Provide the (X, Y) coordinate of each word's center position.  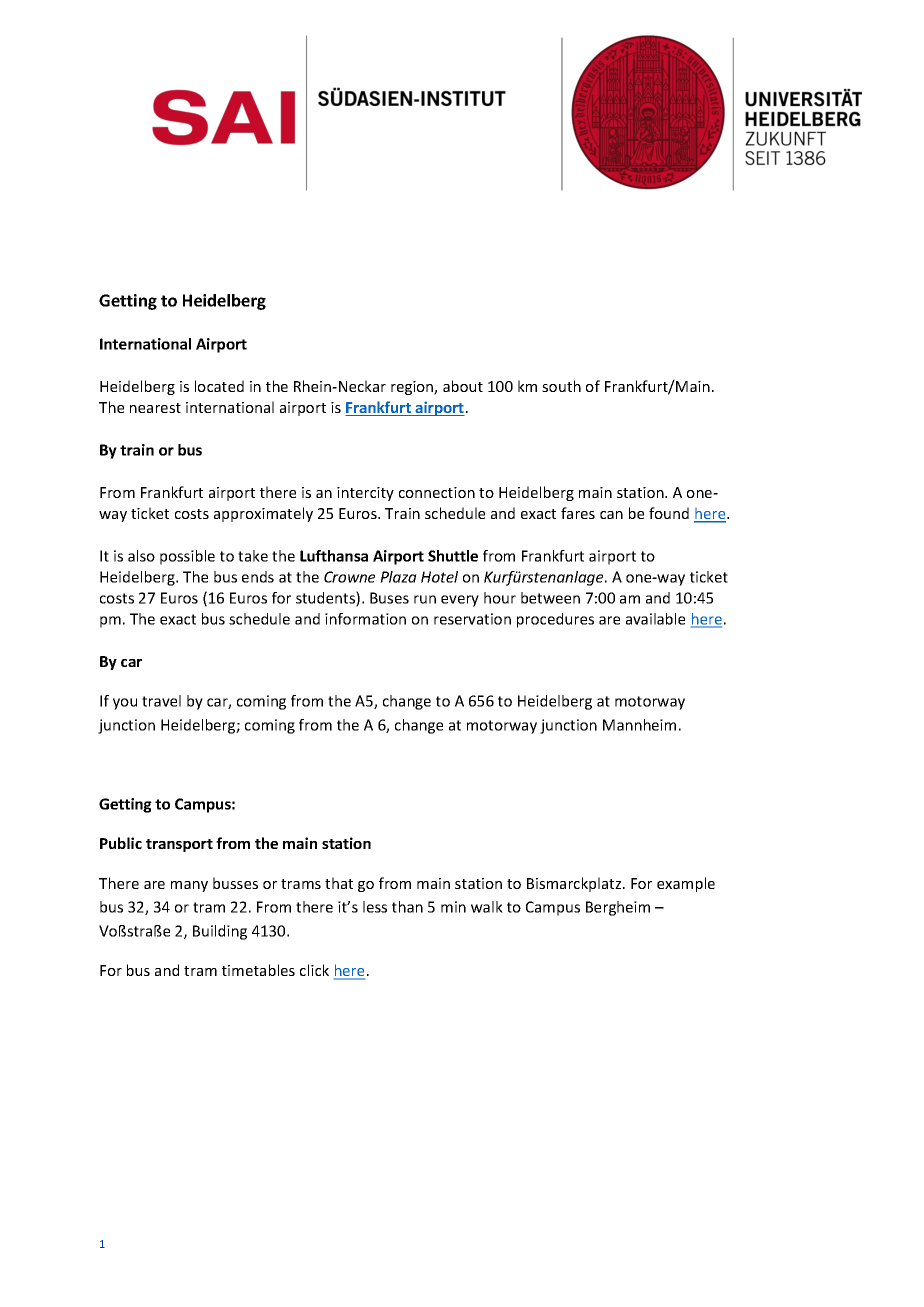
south (561, 386)
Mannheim (639, 725)
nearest (155, 408)
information (365, 619)
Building (220, 932)
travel (161, 701)
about (463, 386)
